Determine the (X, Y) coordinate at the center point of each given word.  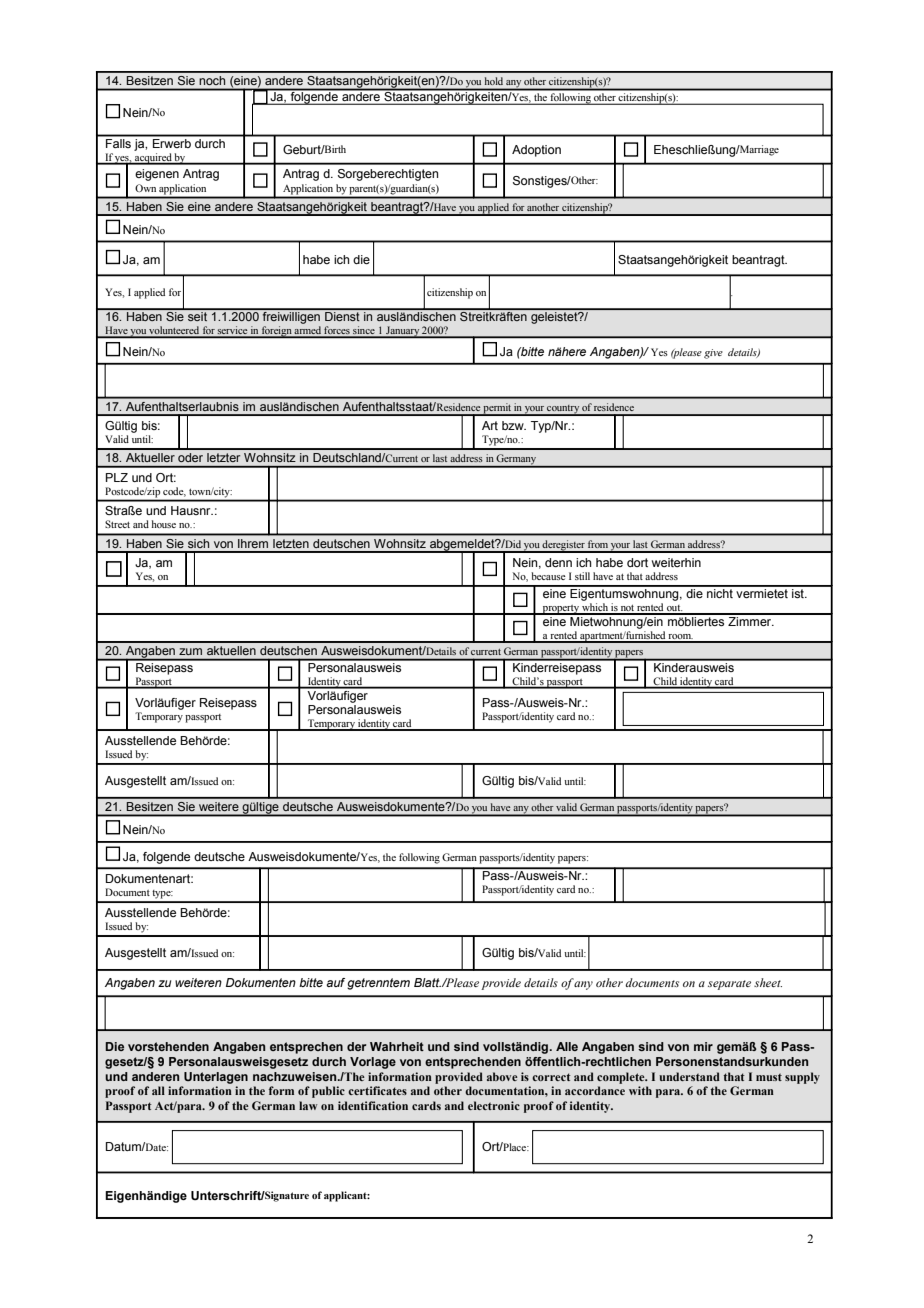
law (308, 1105)
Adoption (536, 151)
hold (494, 81)
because (548, 576)
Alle (567, 1046)
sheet (768, 982)
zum (190, 651)
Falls (118, 142)
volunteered (174, 331)
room (680, 638)
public (328, 1092)
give (713, 354)
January (402, 332)
